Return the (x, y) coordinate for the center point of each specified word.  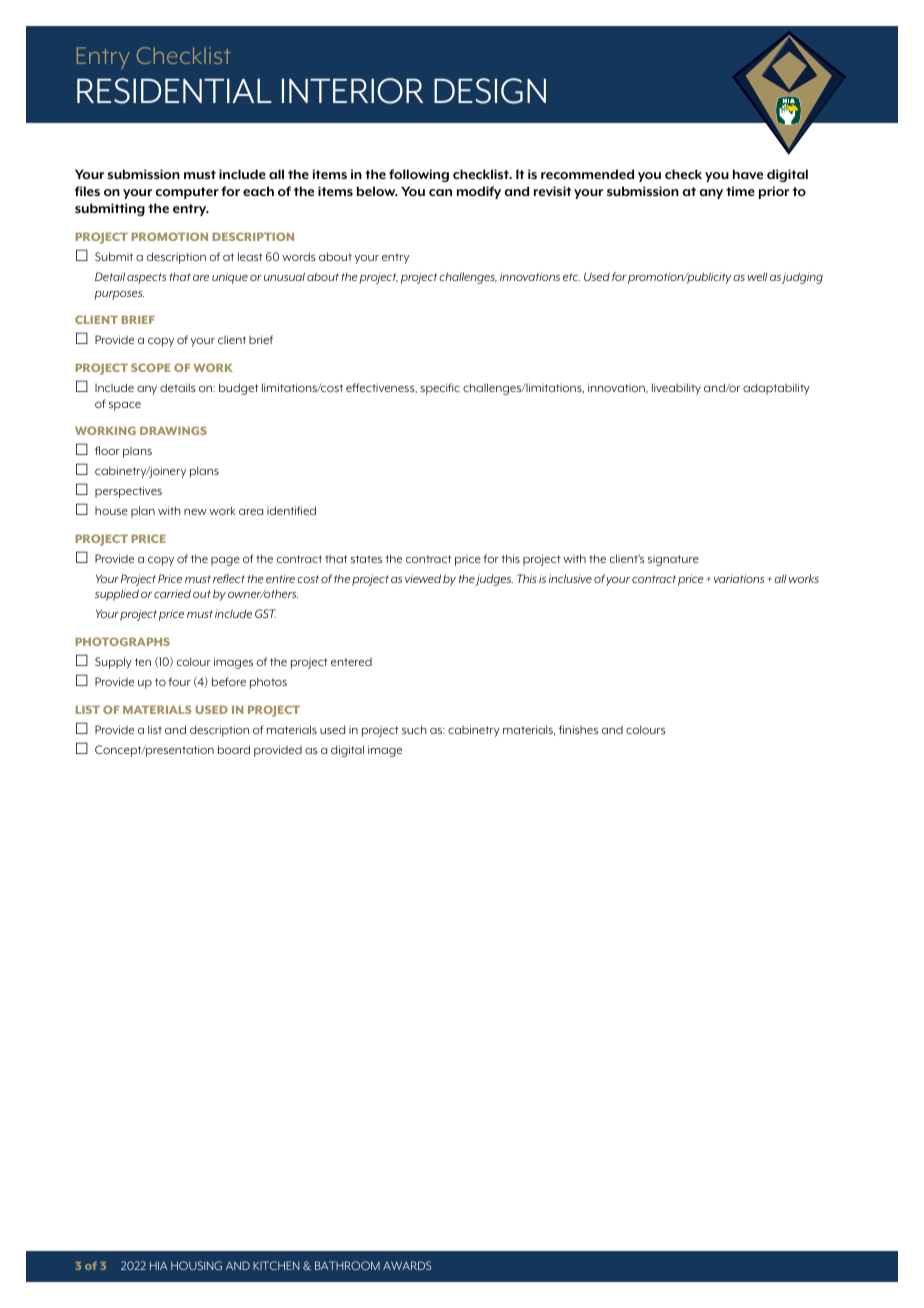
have (748, 174)
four (179, 681)
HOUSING (196, 1265)
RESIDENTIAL (174, 91)
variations (739, 578)
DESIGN (490, 91)
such (414, 729)
